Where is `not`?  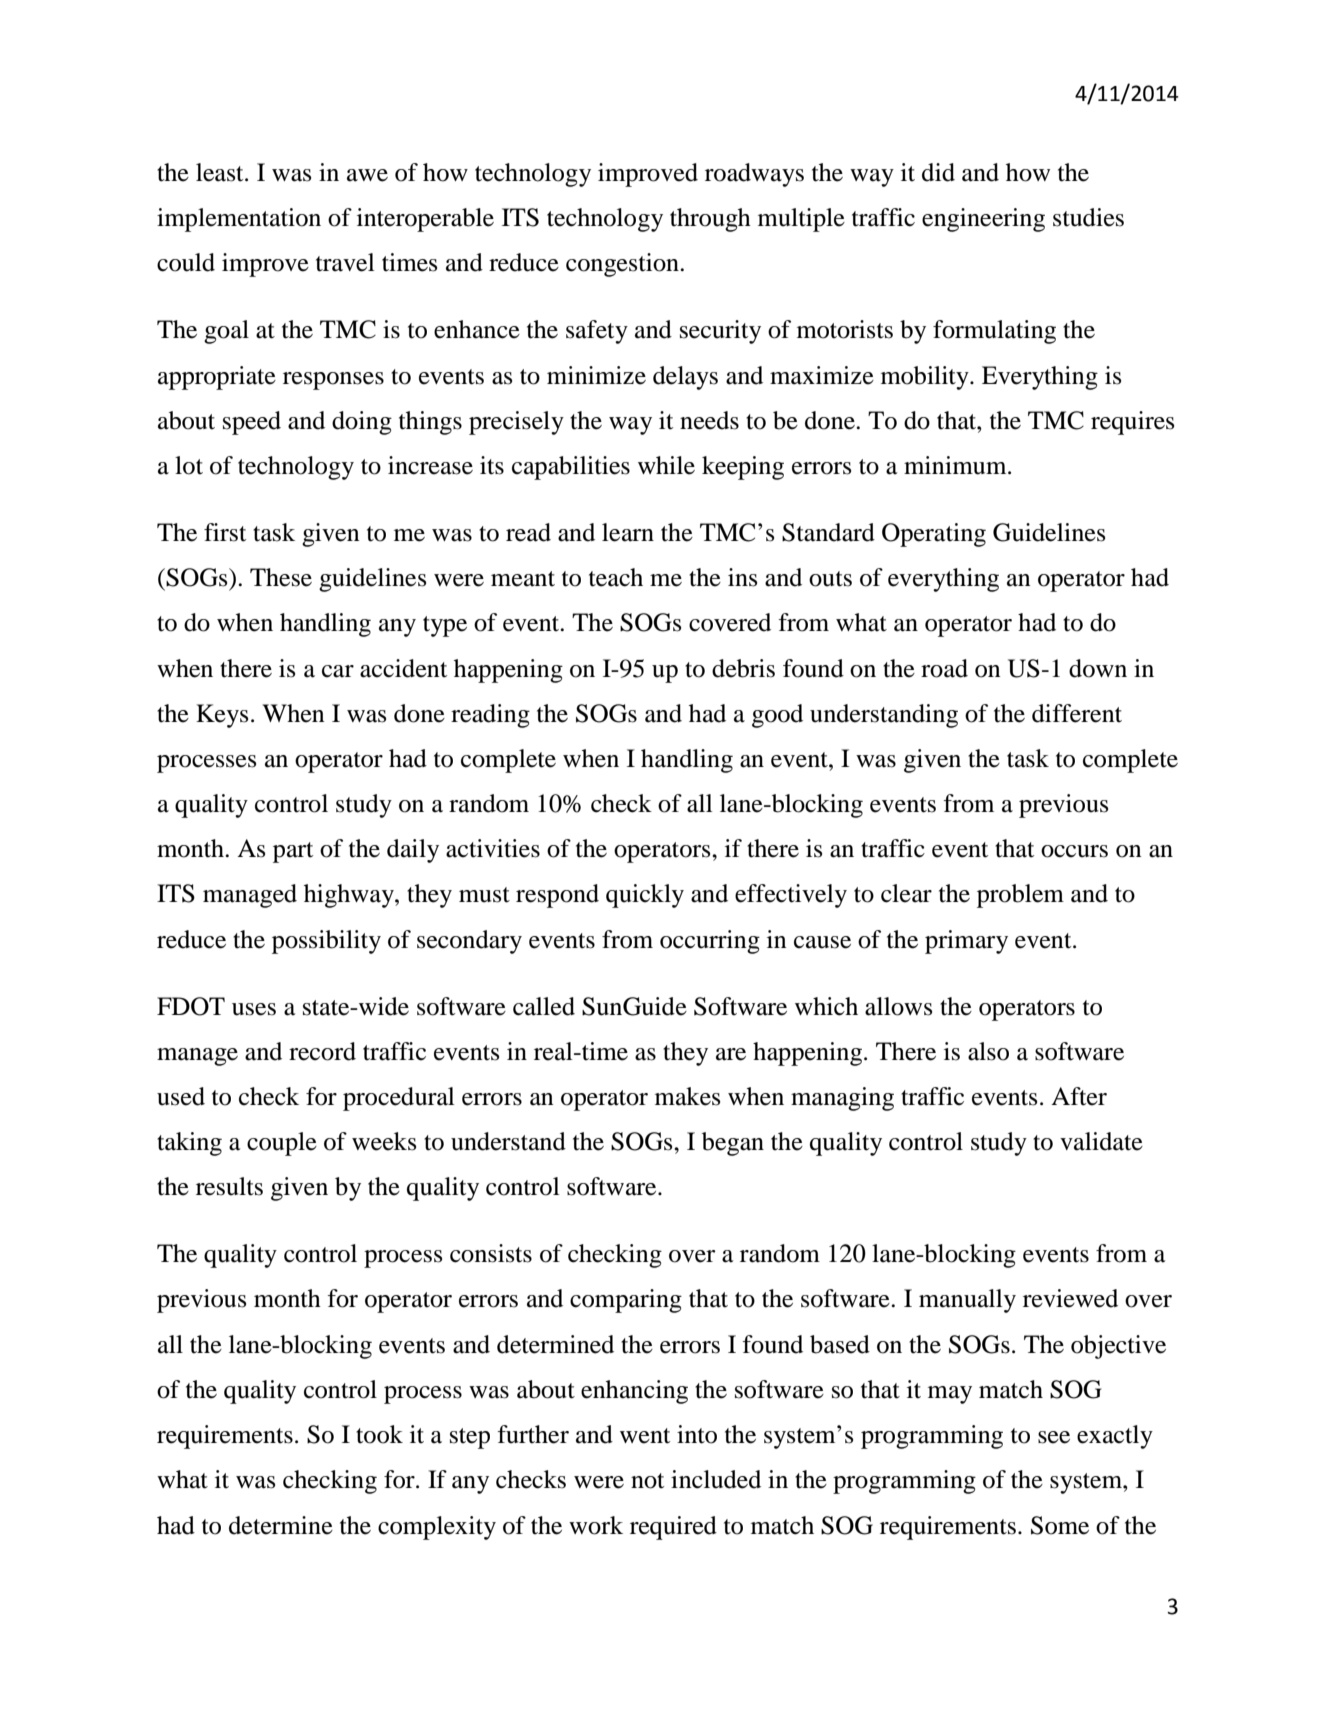
not is located at coordinates (647, 1481).
